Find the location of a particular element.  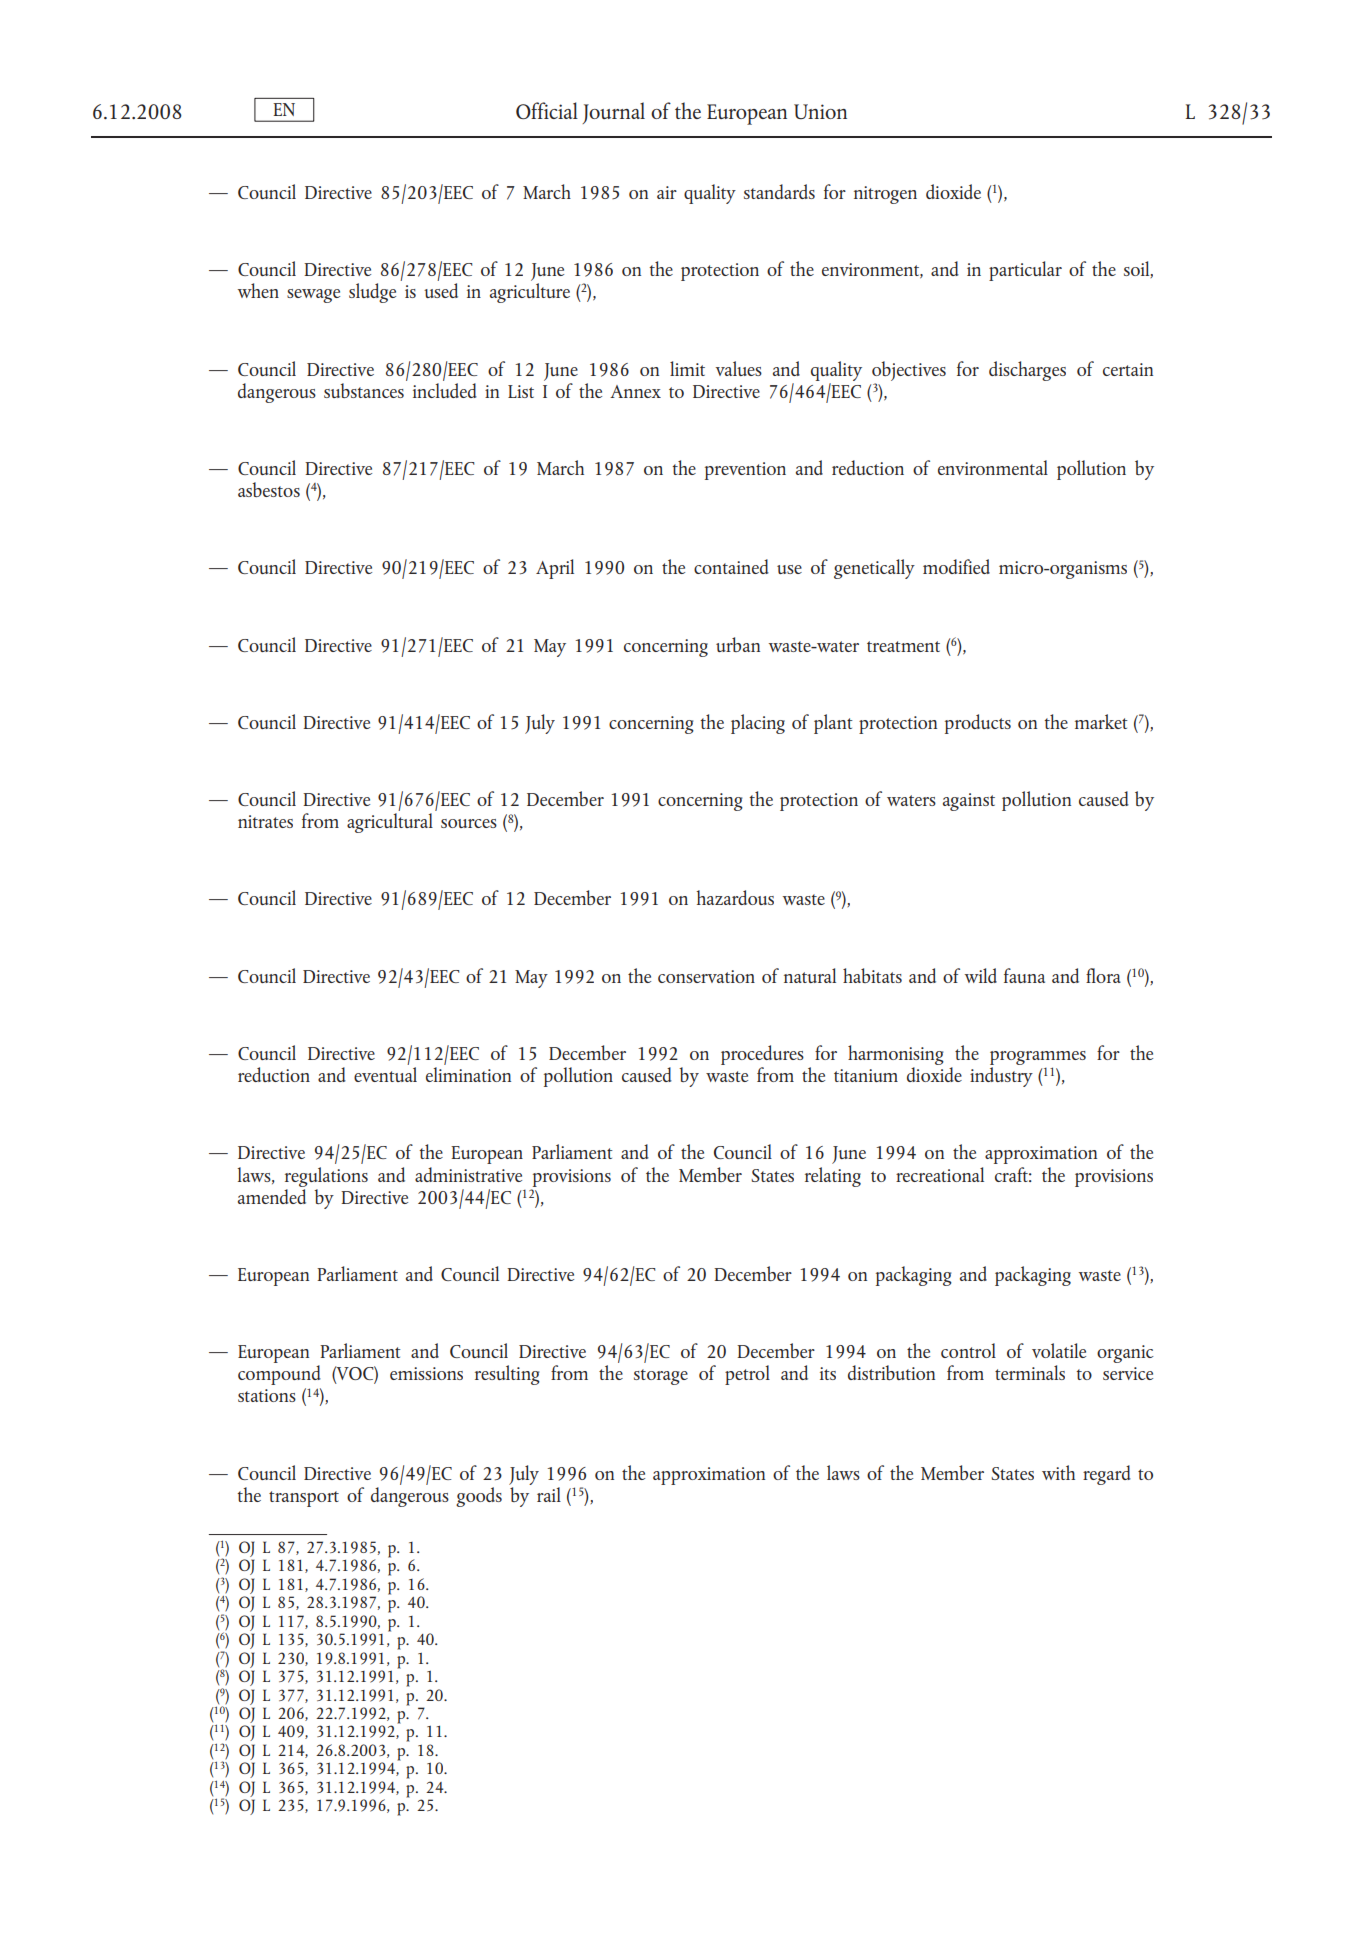

procedures is located at coordinates (762, 1055).
